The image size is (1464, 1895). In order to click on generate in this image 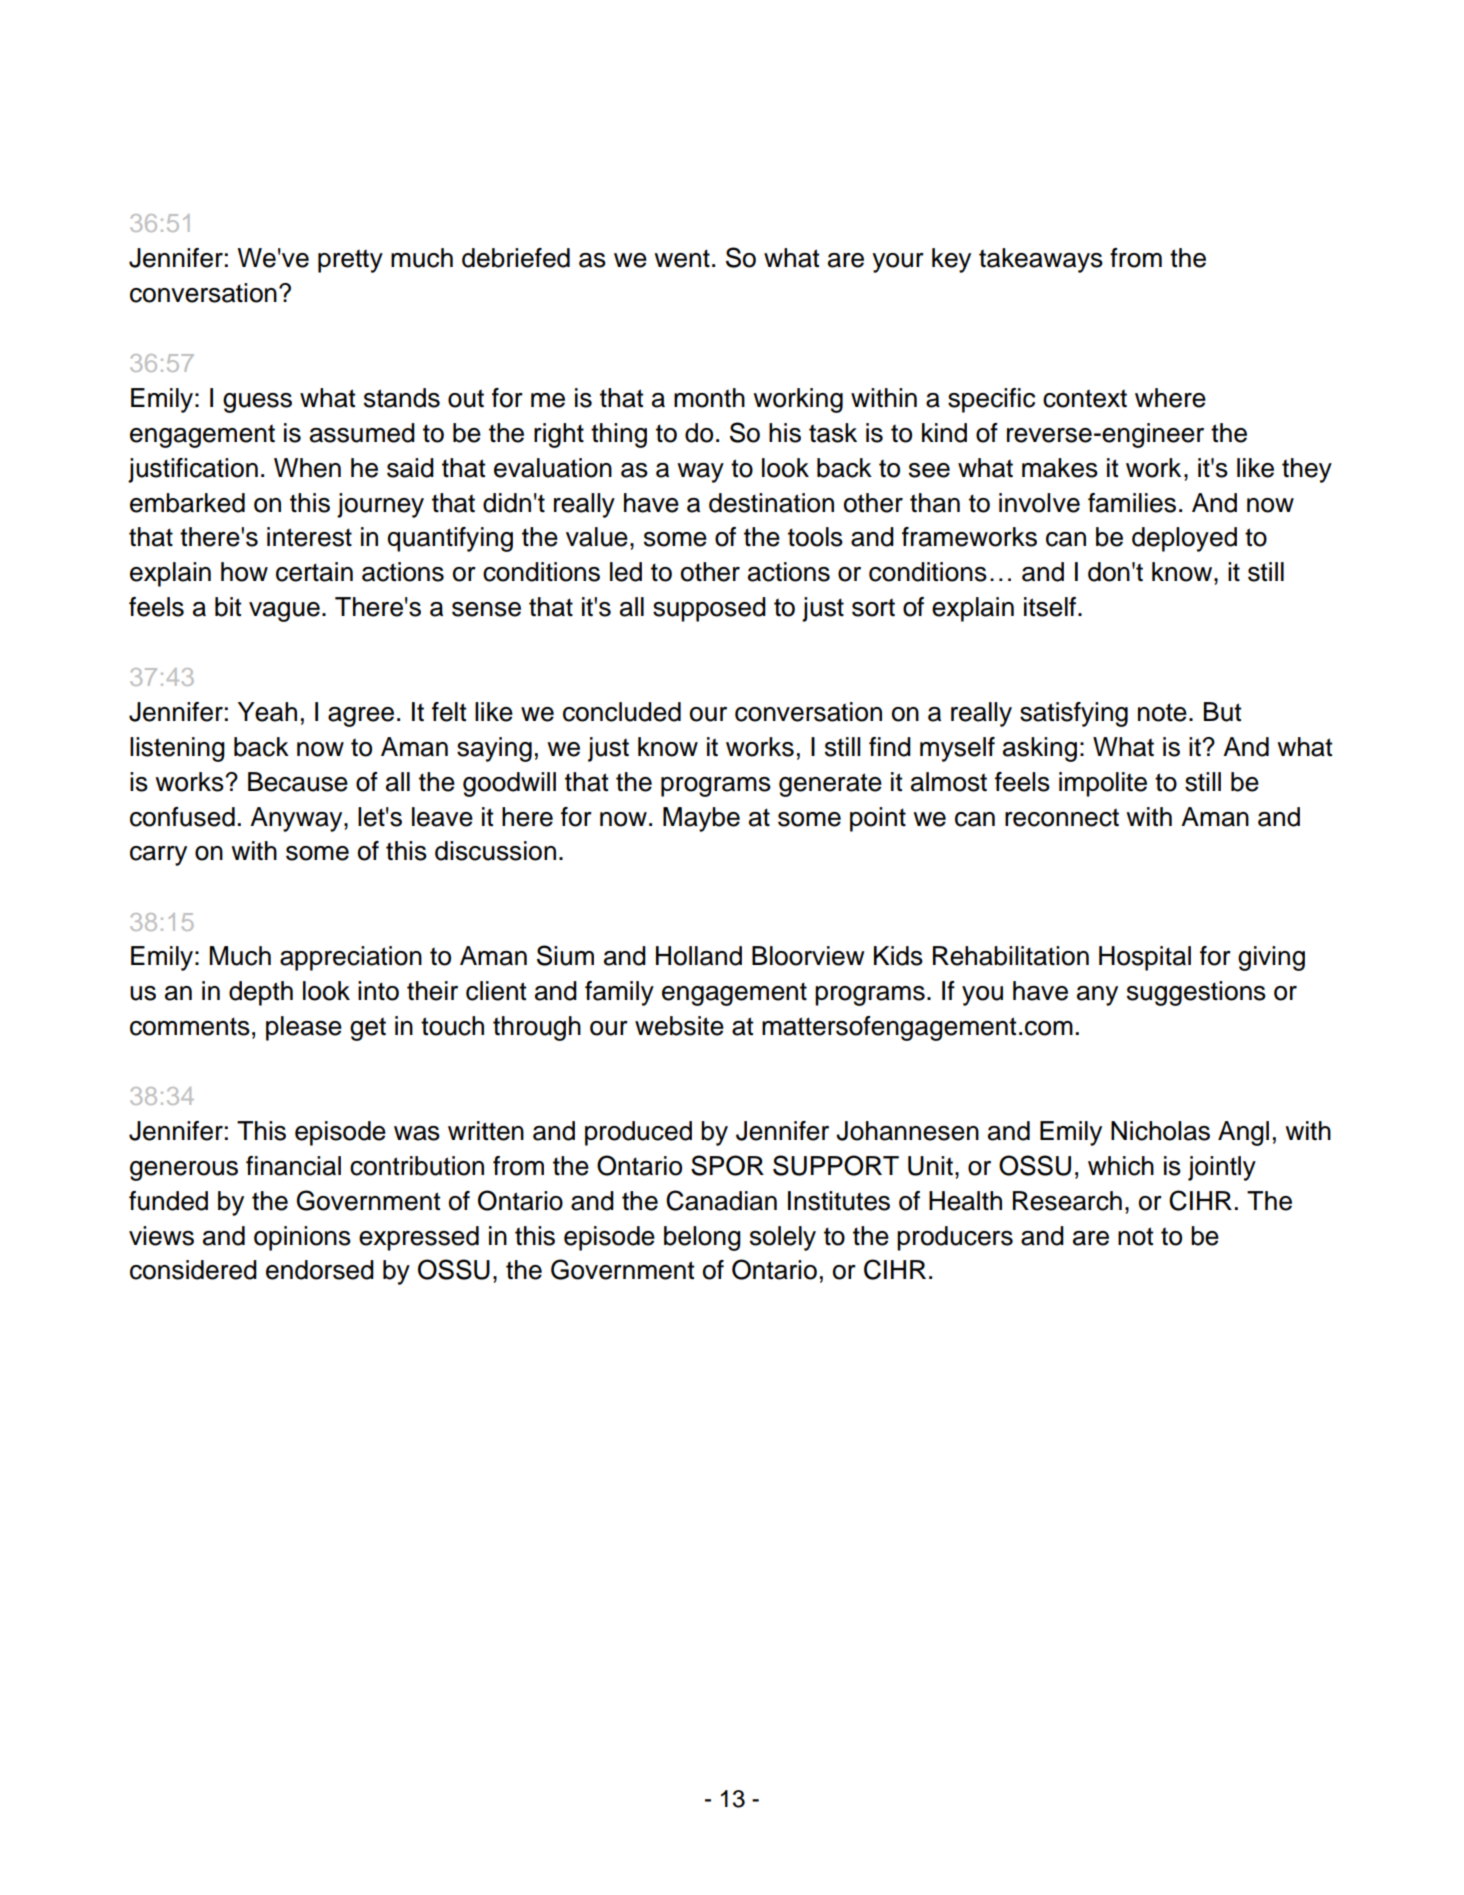, I will do `click(830, 785)`.
